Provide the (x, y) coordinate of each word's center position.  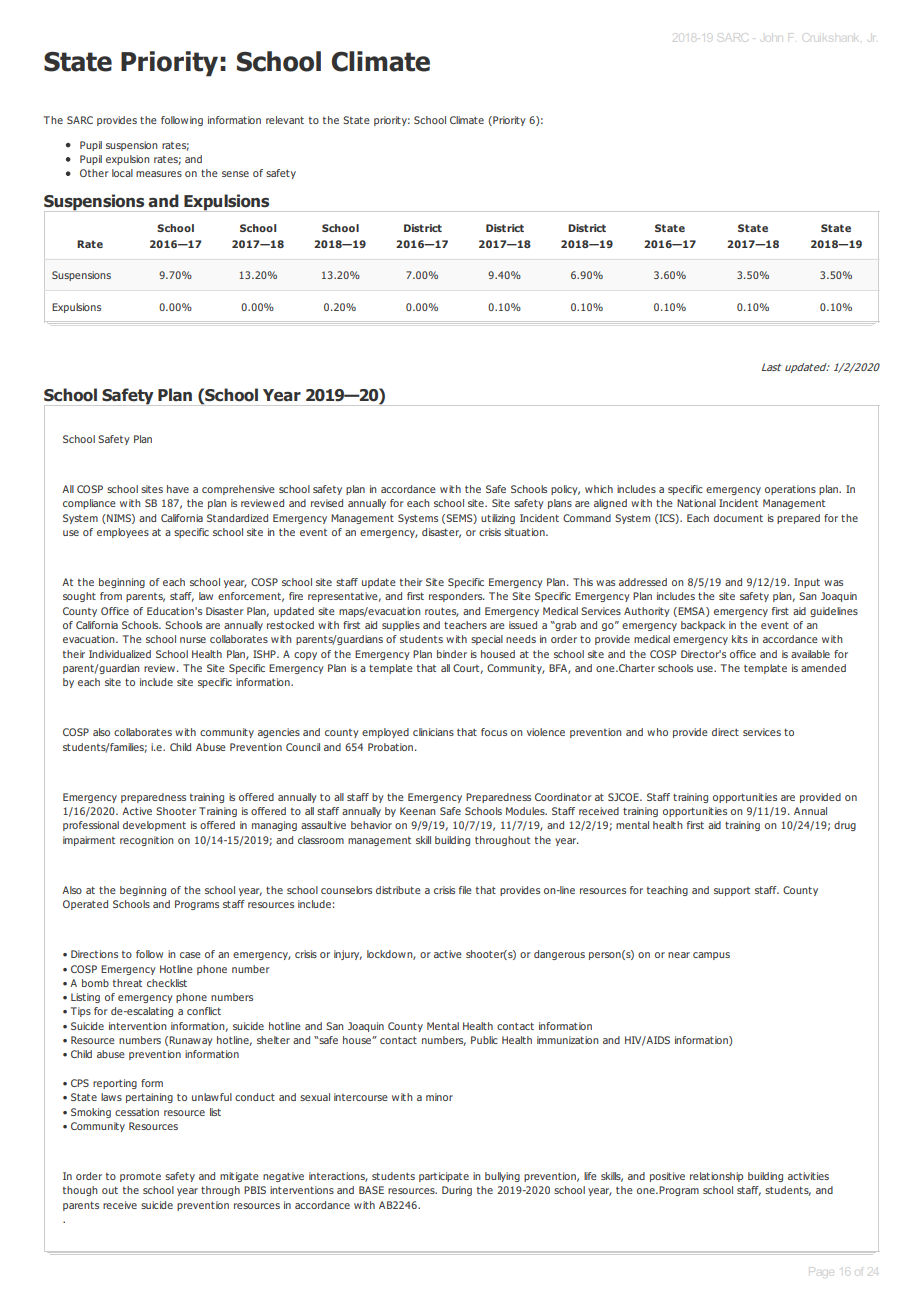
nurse (193, 640)
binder (452, 654)
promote (140, 1177)
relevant (285, 120)
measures (159, 174)
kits (740, 639)
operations (790, 490)
